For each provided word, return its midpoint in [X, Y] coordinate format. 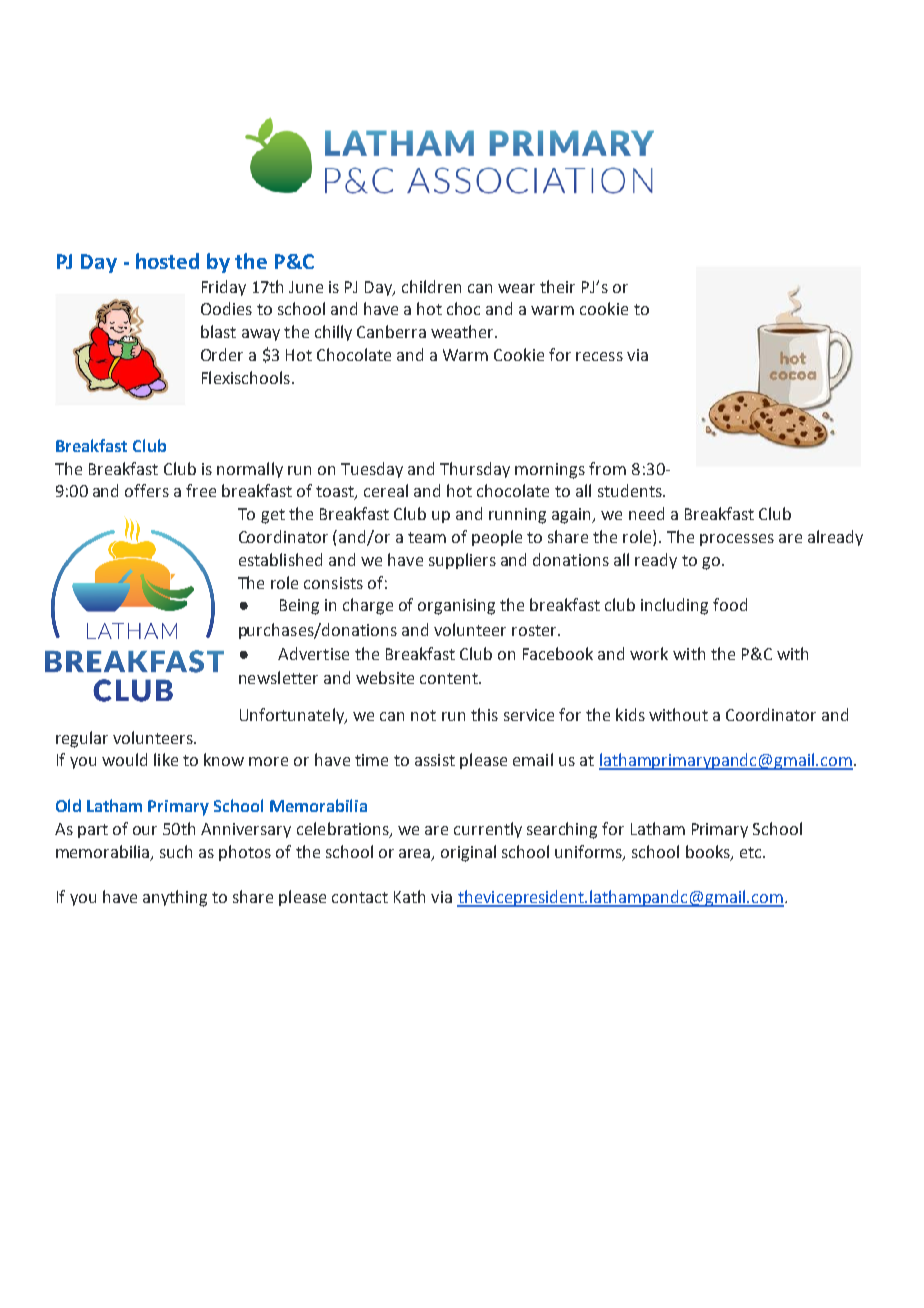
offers [147, 490]
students [631, 490]
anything [175, 898]
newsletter [278, 677]
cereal [386, 490]
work [649, 653]
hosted [167, 261]
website [385, 677]
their [557, 286]
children [431, 286]
